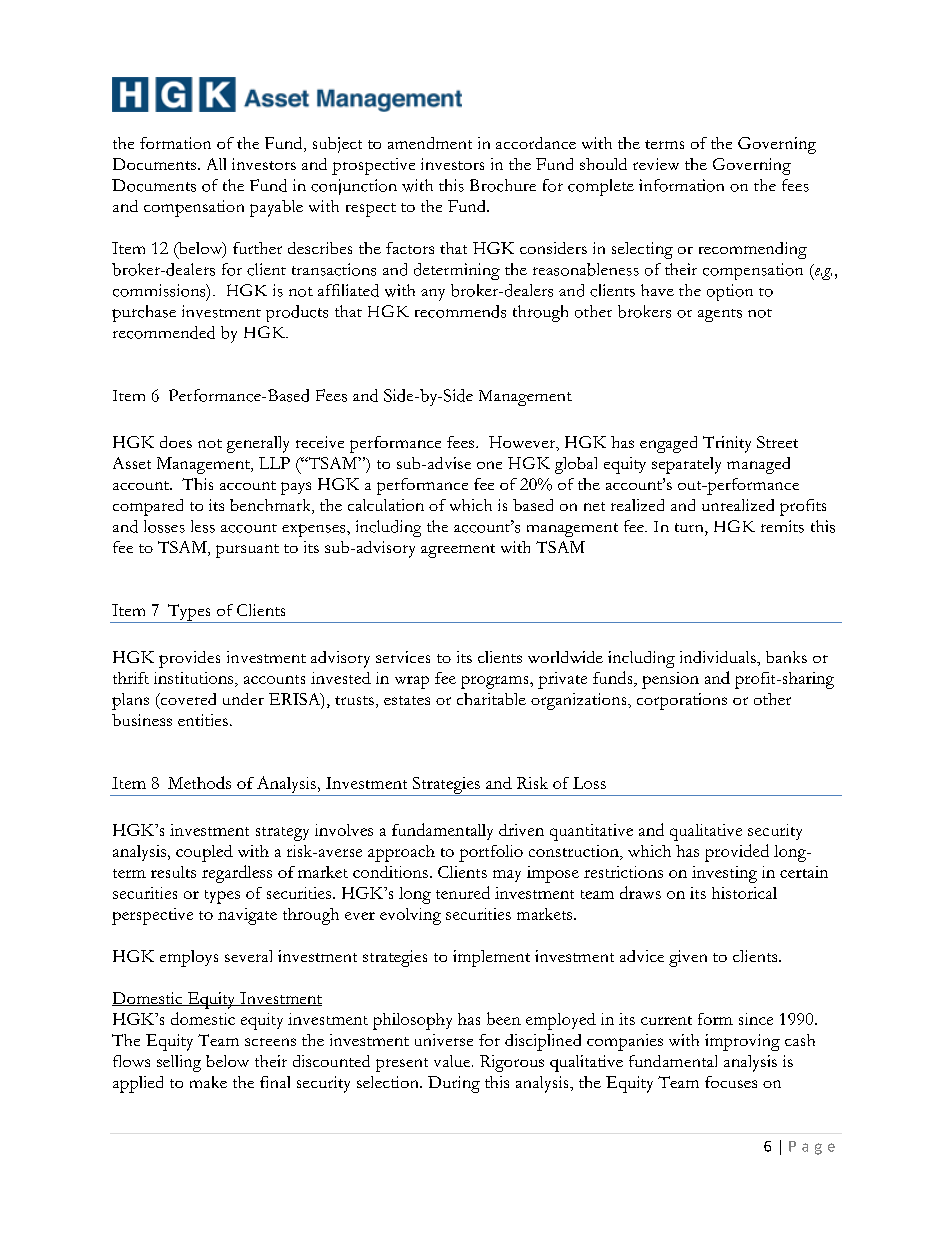 This document has width=952, height=1233. What do you see at coordinates (656, 164) in the document?
I see `review` at bounding box center [656, 164].
